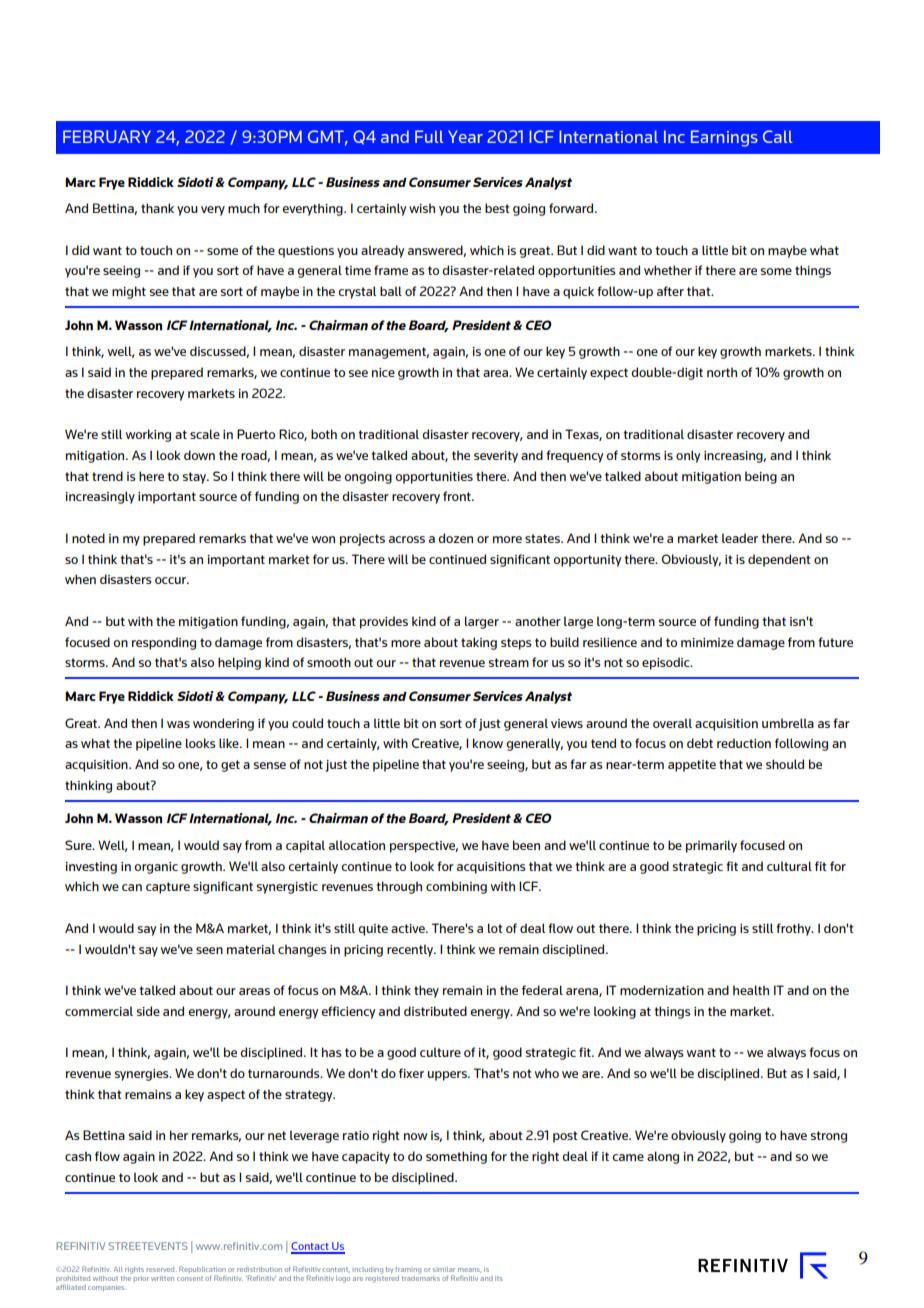 Image resolution: width=924 pixels, height=1308 pixels. I want to click on Earnings, so click(724, 138).
